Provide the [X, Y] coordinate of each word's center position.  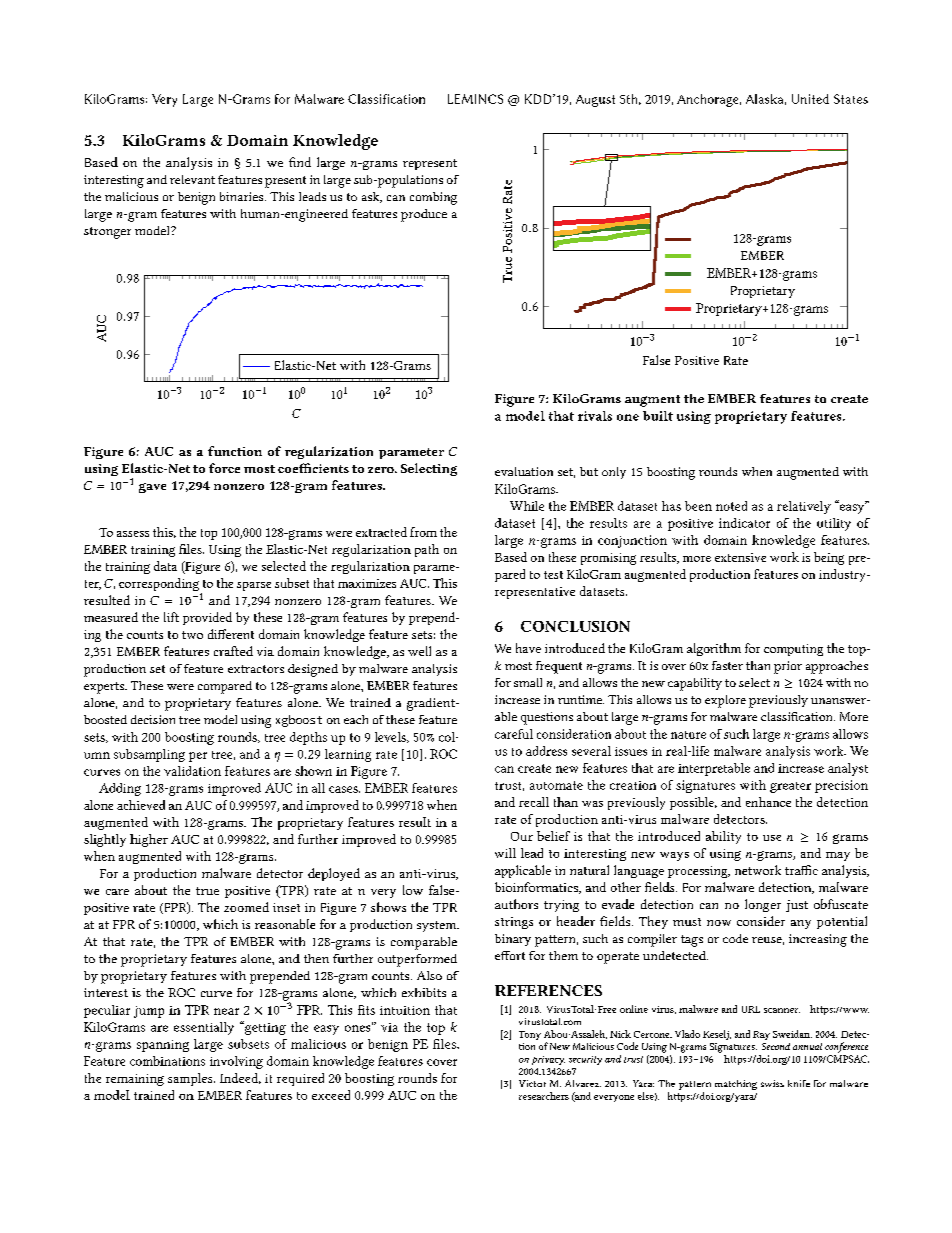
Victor [532, 1083]
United [810, 99]
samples [191, 1079]
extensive [740, 557]
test [553, 575]
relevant [192, 179]
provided [207, 618]
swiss [772, 1083]
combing [433, 198]
